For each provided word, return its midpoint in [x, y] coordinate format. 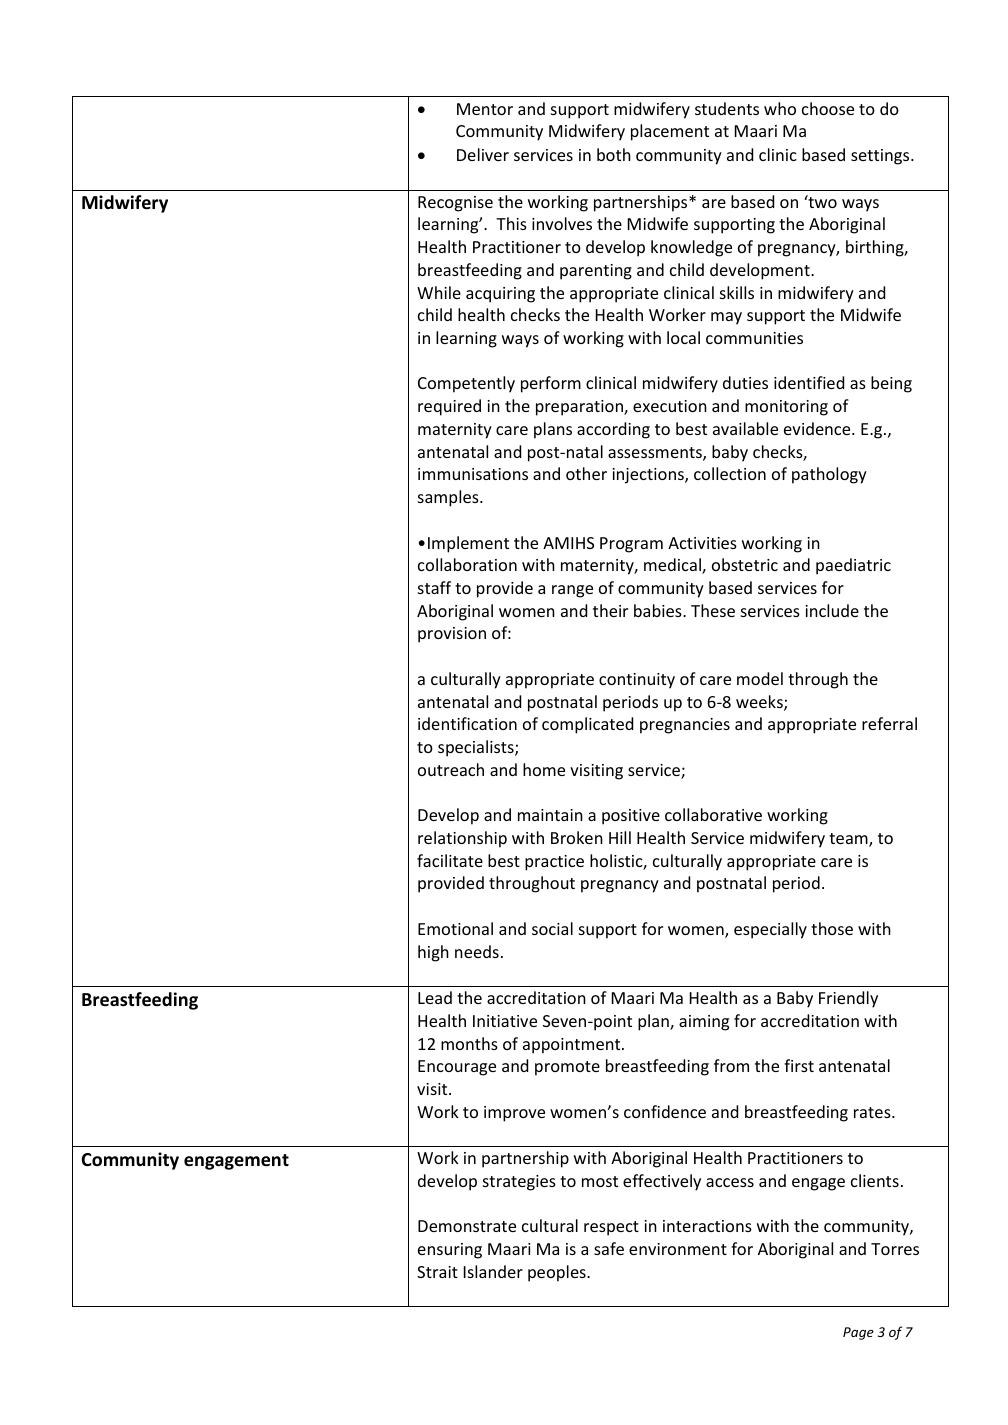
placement [670, 132]
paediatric [853, 566]
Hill [620, 837]
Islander [493, 1271]
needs [477, 951]
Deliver [483, 154]
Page [858, 1333]
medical [673, 566]
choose [828, 108]
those [832, 928]
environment [678, 1249]
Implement [468, 544]
